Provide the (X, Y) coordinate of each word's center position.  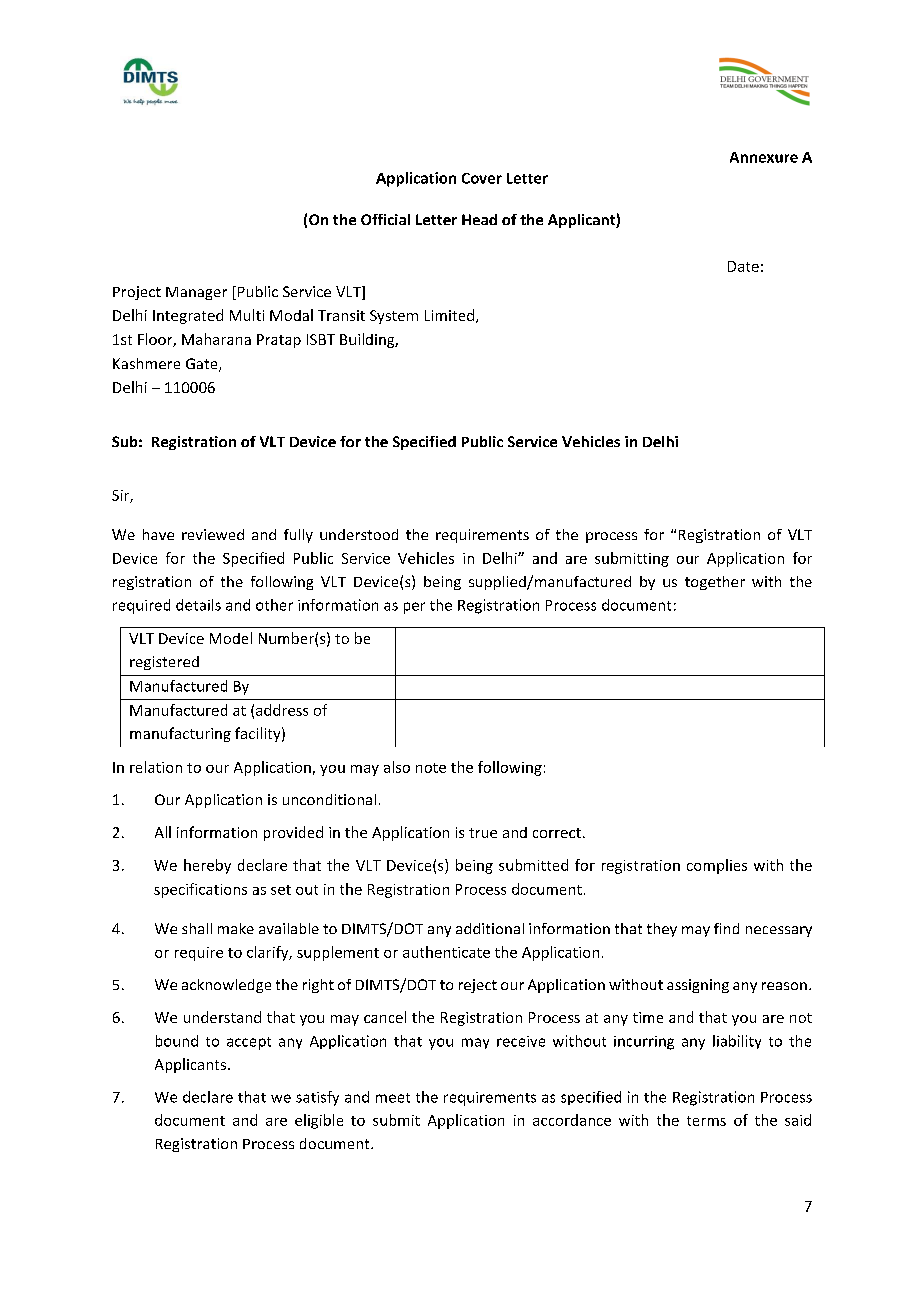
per (414, 608)
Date (743, 266)
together (715, 583)
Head (479, 219)
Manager (196, 293)
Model (231, 638)
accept (249, 1043)
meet (393, 1098)
